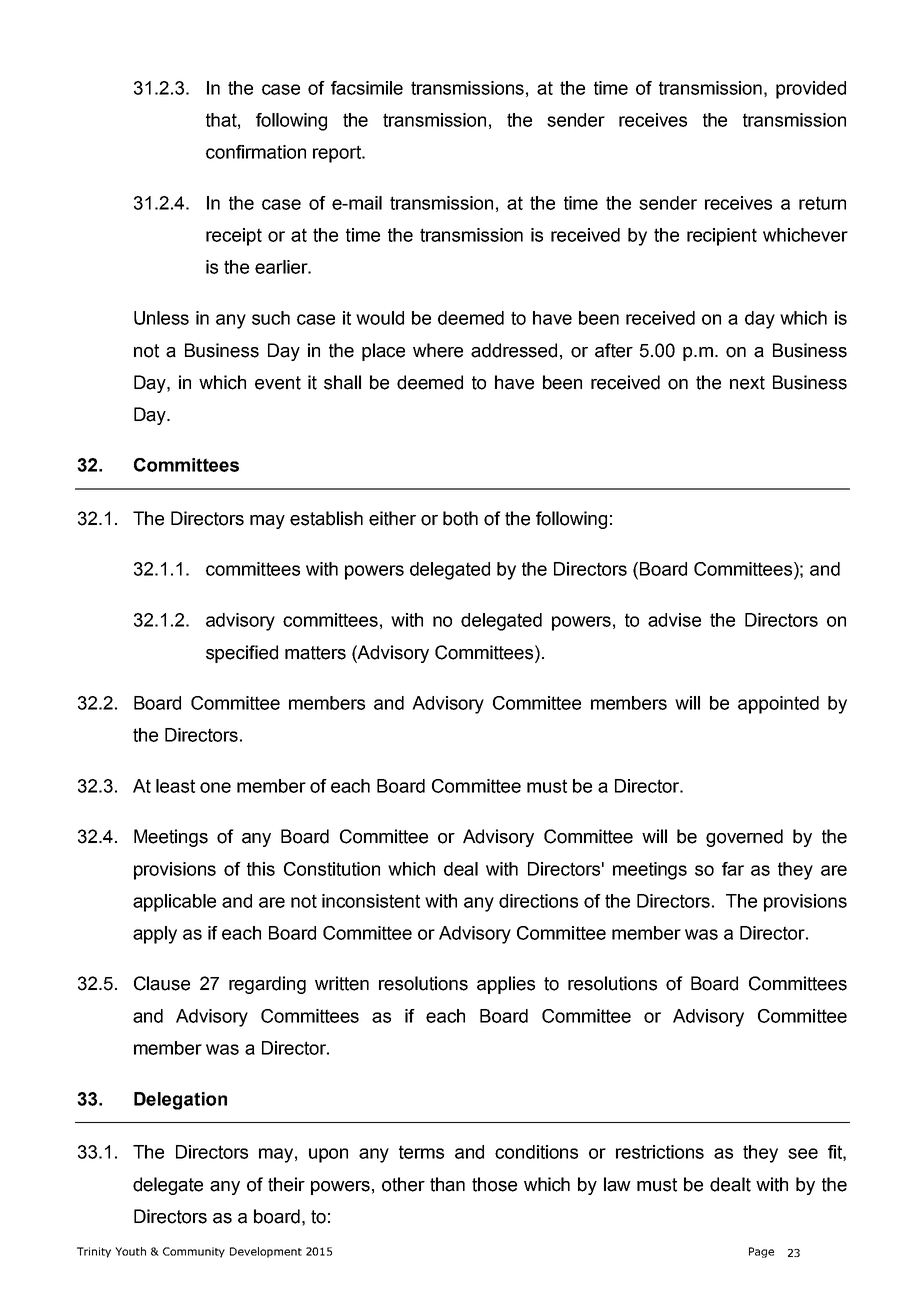 The width and height of the screenshot is (924, 1308). What do you see at coordinates (367, 88) in the screenshot?
I see `facsimile` at bounding box center [367, 88].
